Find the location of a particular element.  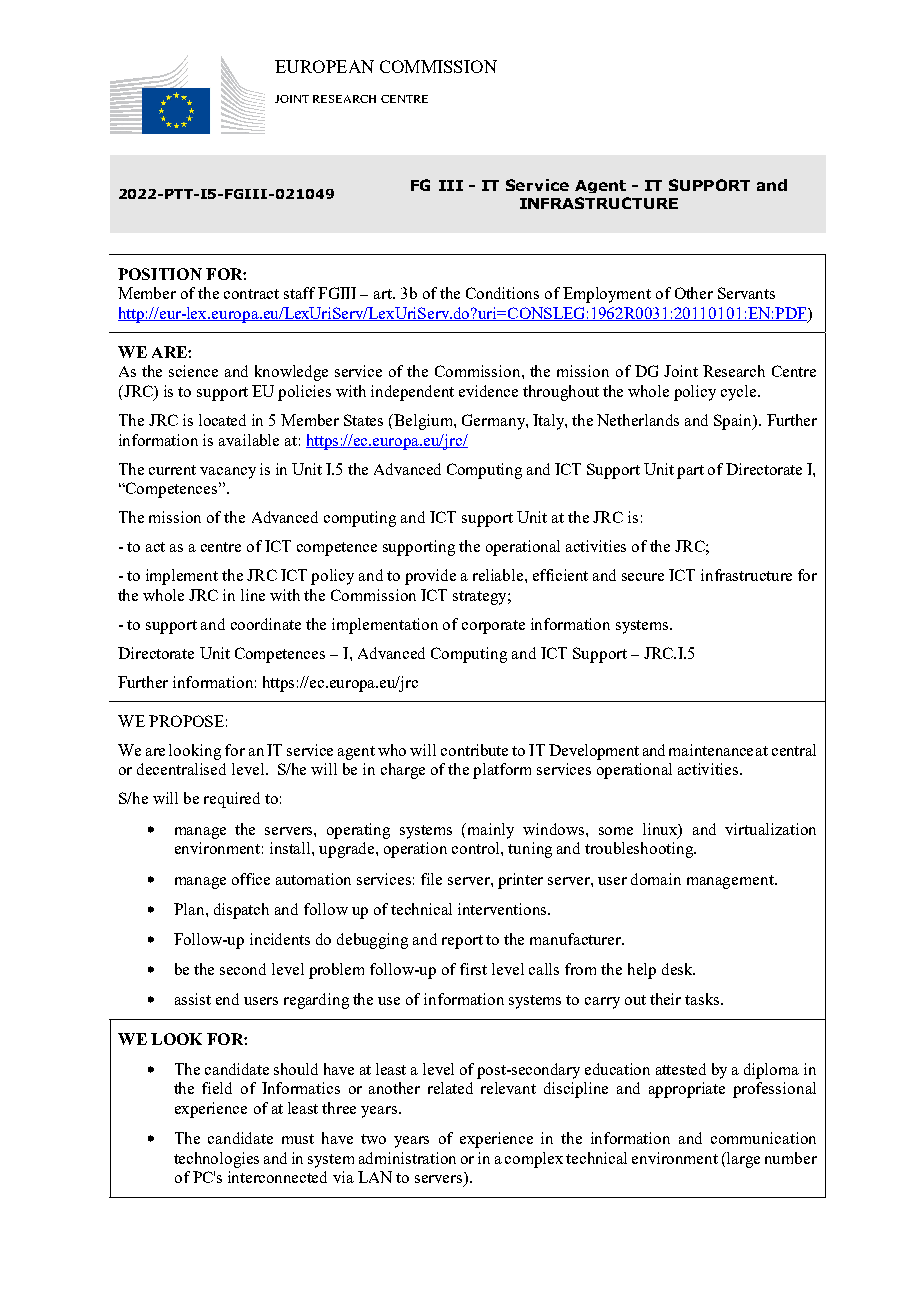

platform is located at coordinates (502, 771).
